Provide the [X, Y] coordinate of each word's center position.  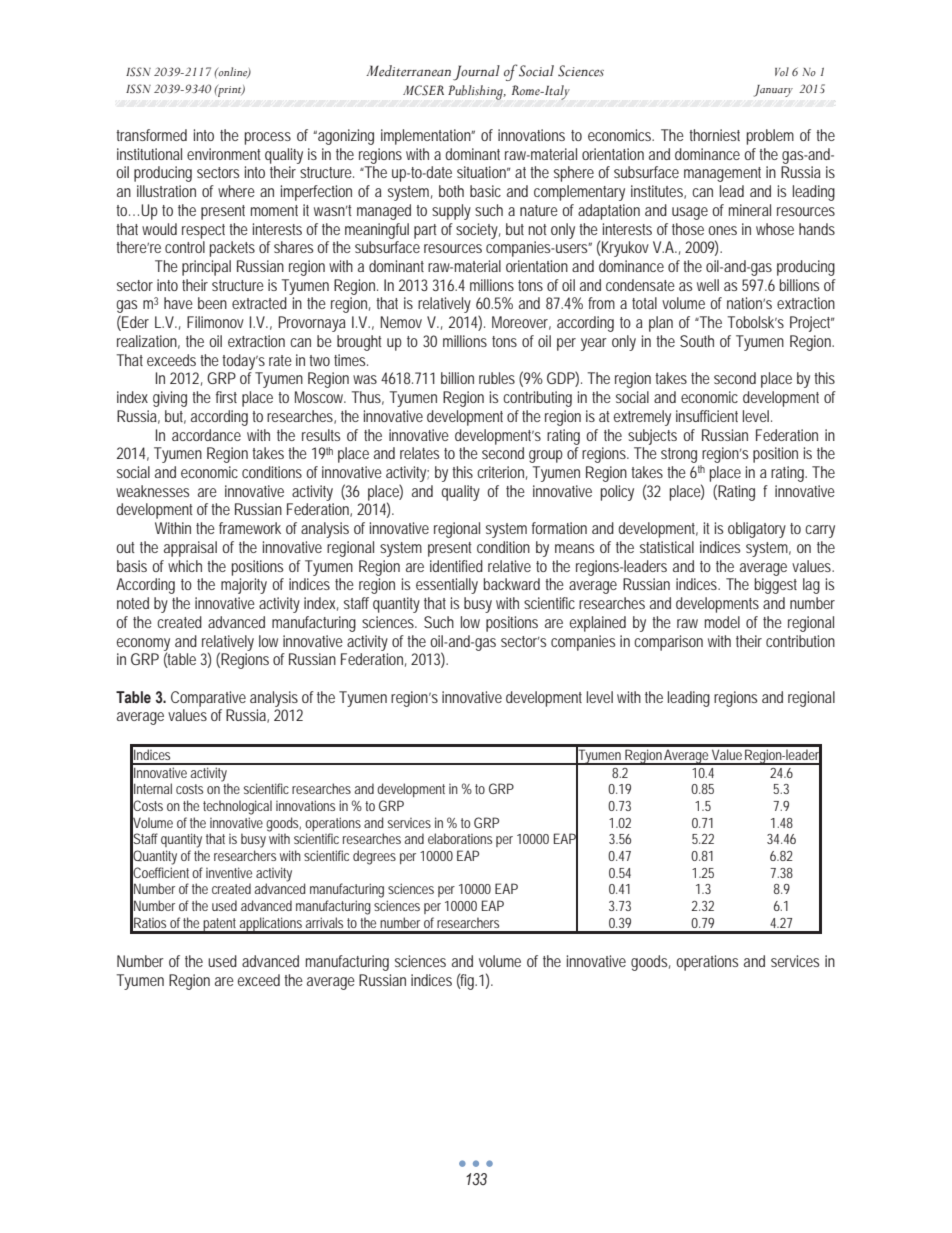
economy [143, 645]
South [697, 341]
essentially [447, 586]
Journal [476, 73]
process [268, 138]
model [722, 622]
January [773, 91]
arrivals [324, 922]
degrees [374, 857]
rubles [497, 378]
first [226, 397]
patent [221, 925]
